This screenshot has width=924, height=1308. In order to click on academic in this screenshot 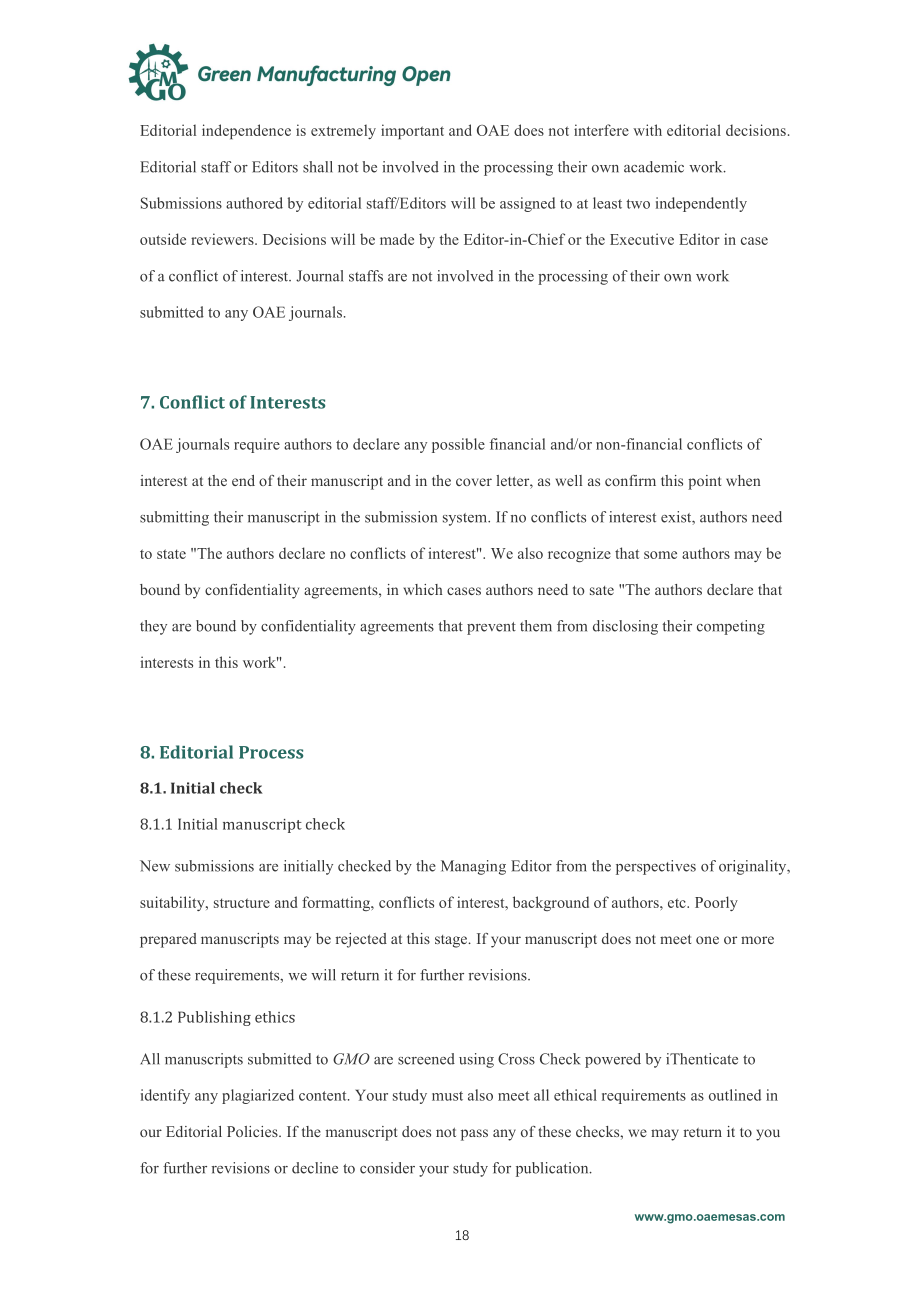, I will do `click(654, 167)`.
